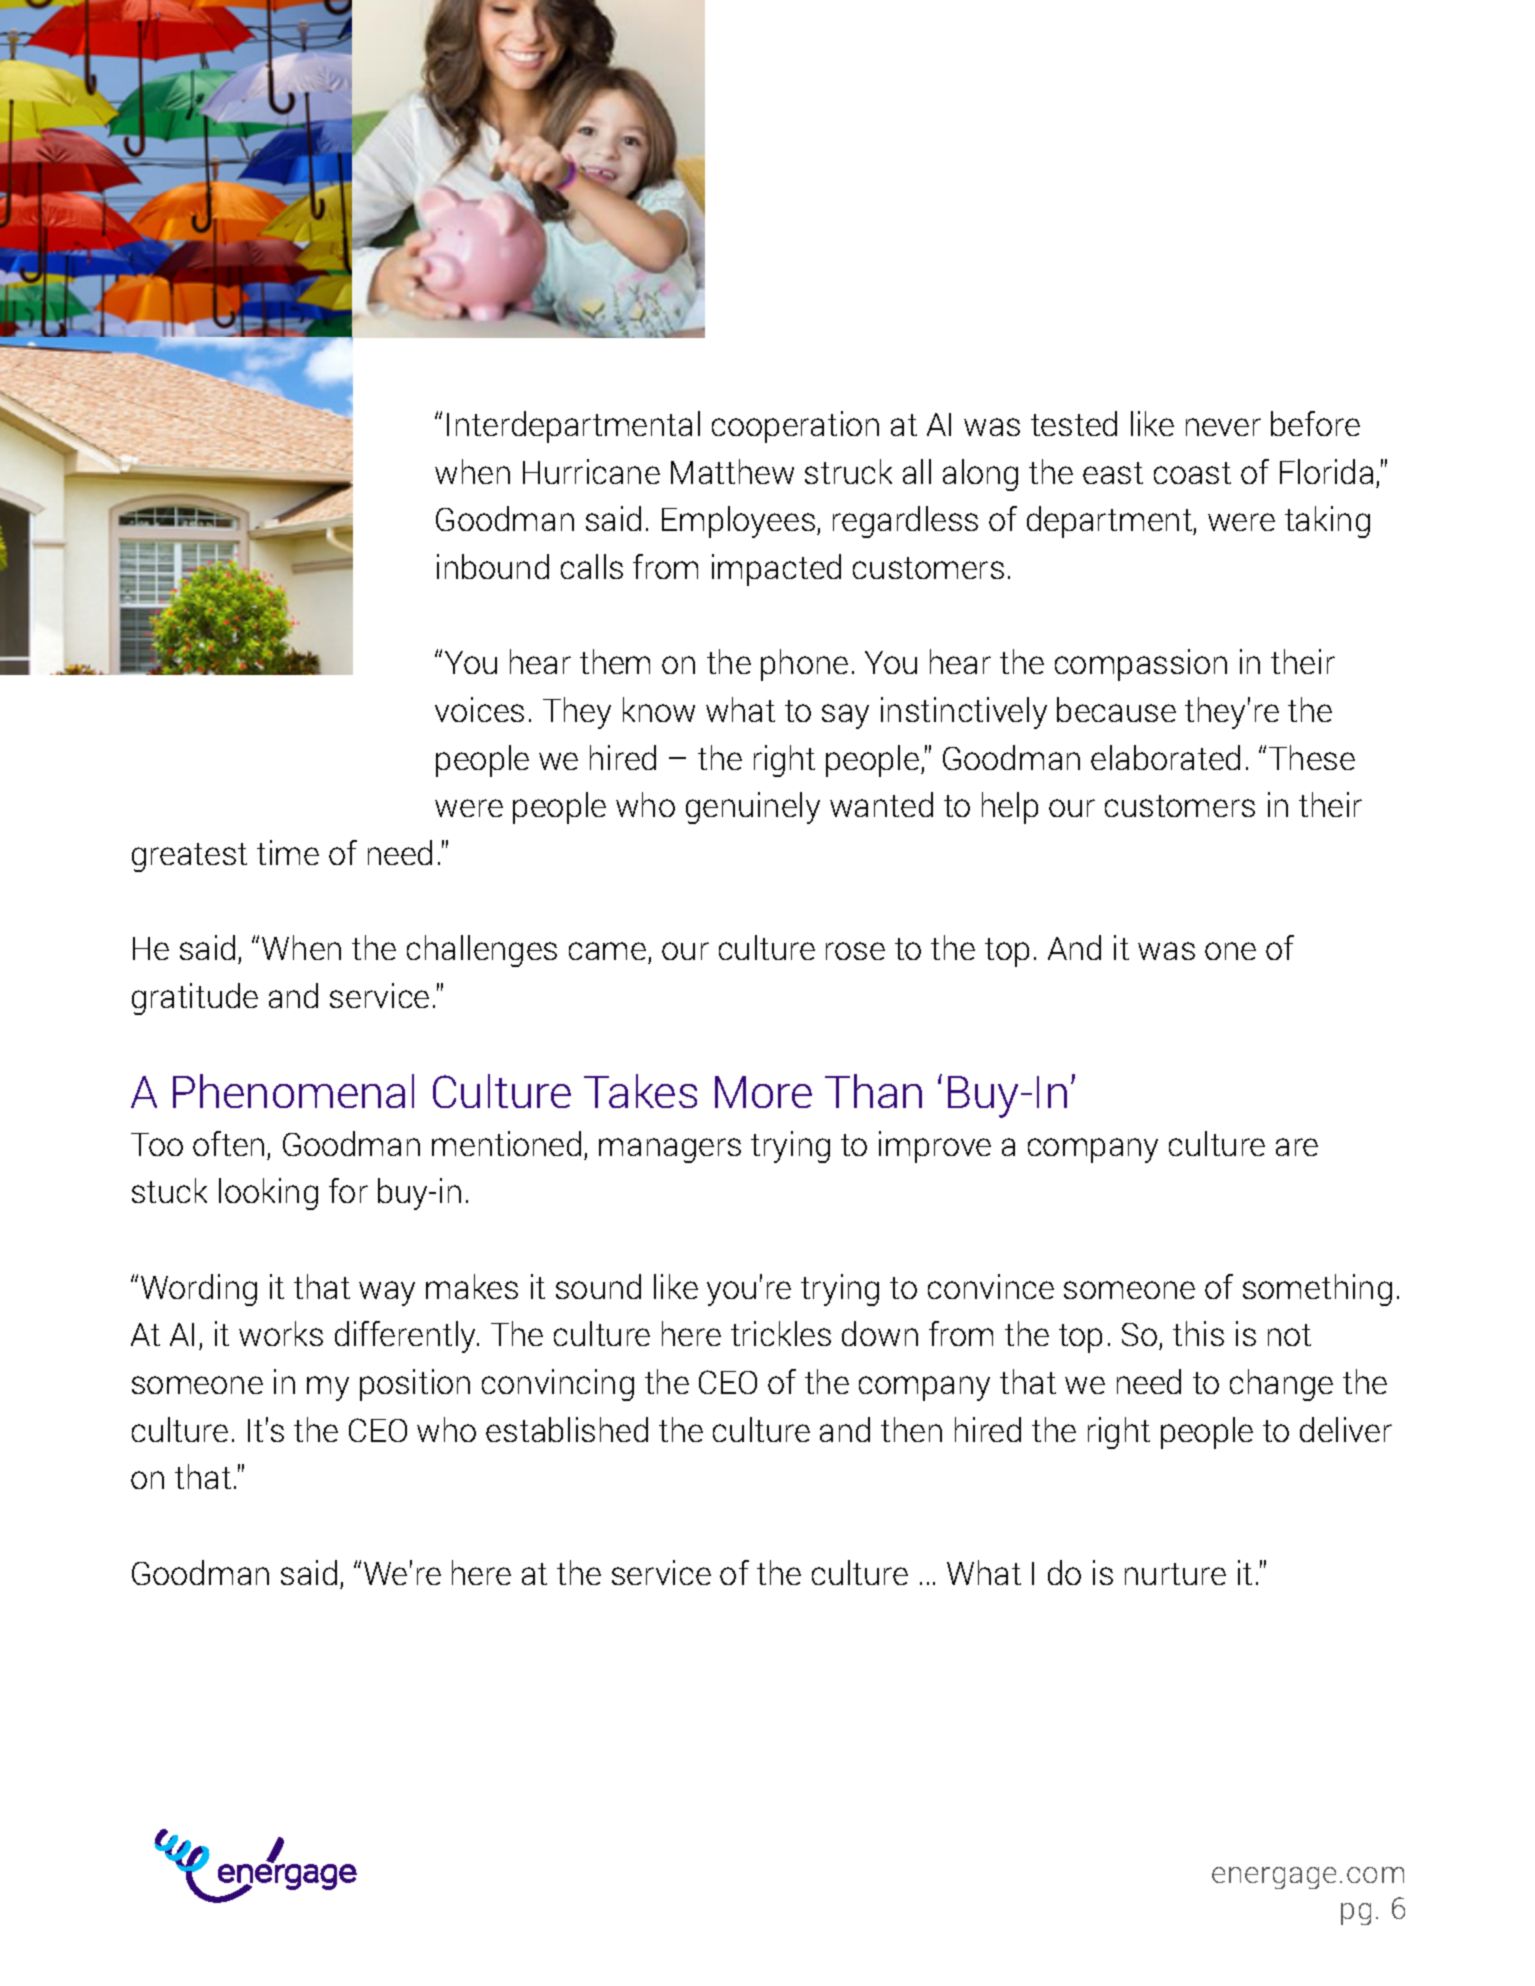 The height and width of the image is (1986, 1535). I want to click on Matthew, so click(732, 471).
